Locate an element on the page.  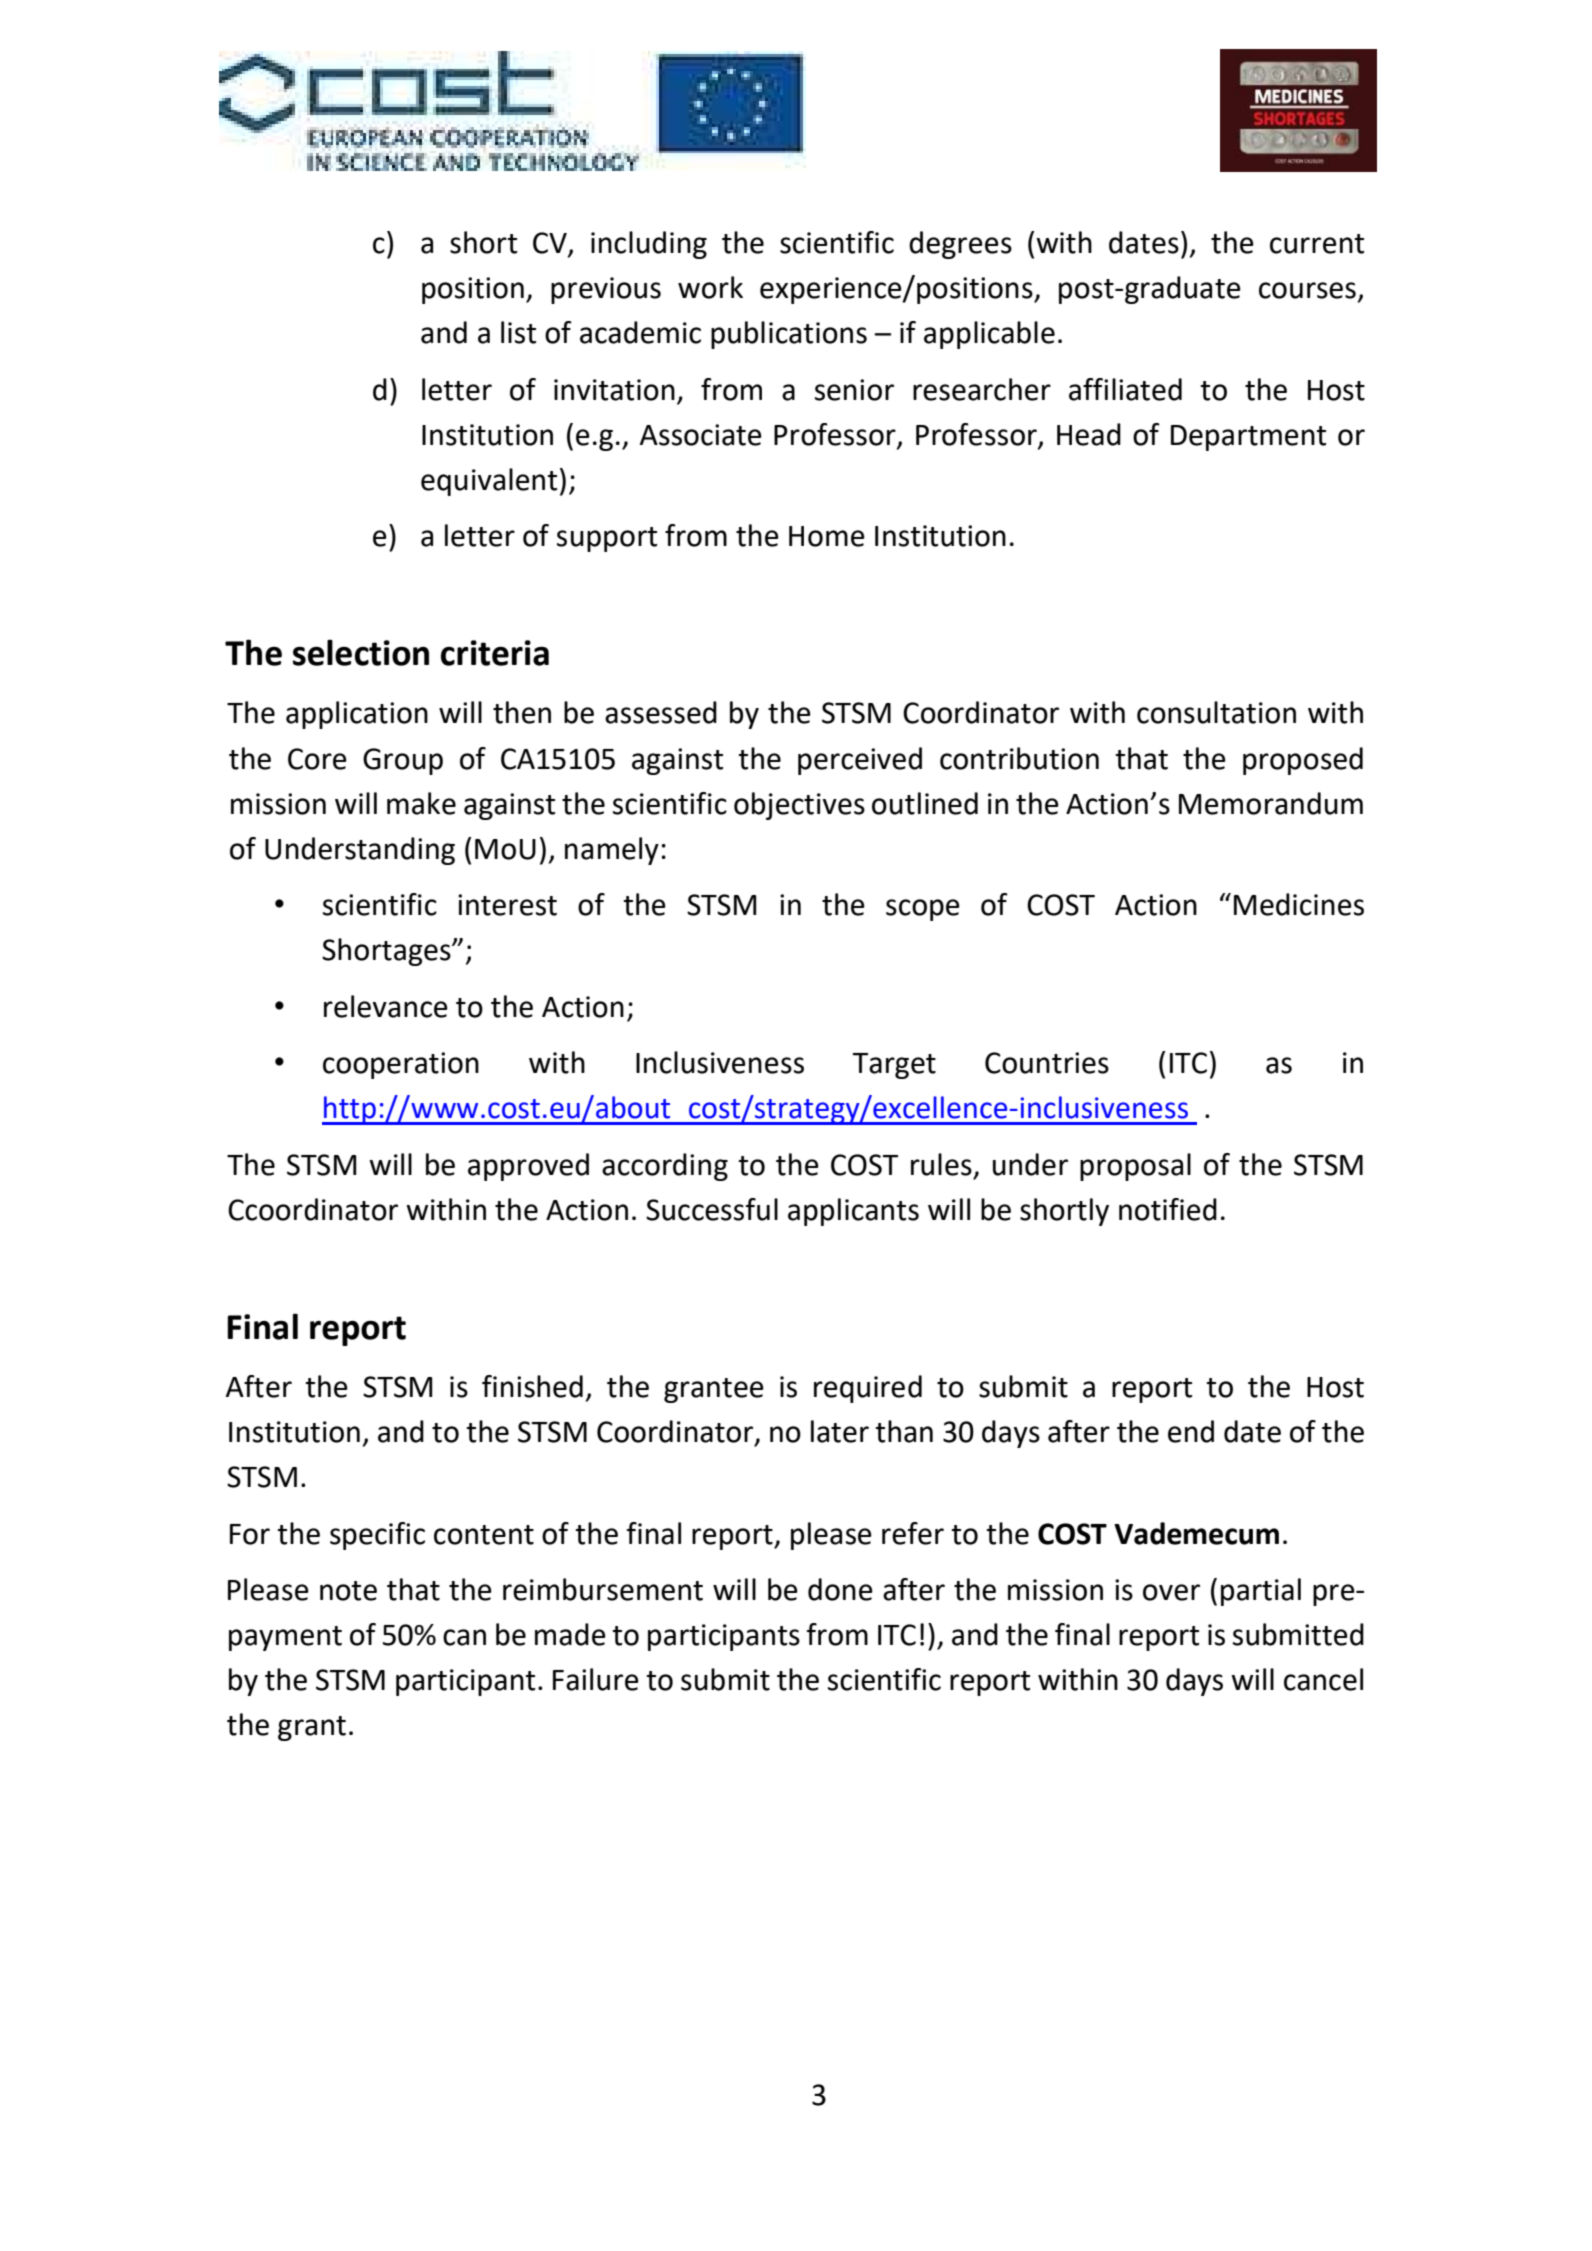
approved is located at coordinates (528, 1167).
